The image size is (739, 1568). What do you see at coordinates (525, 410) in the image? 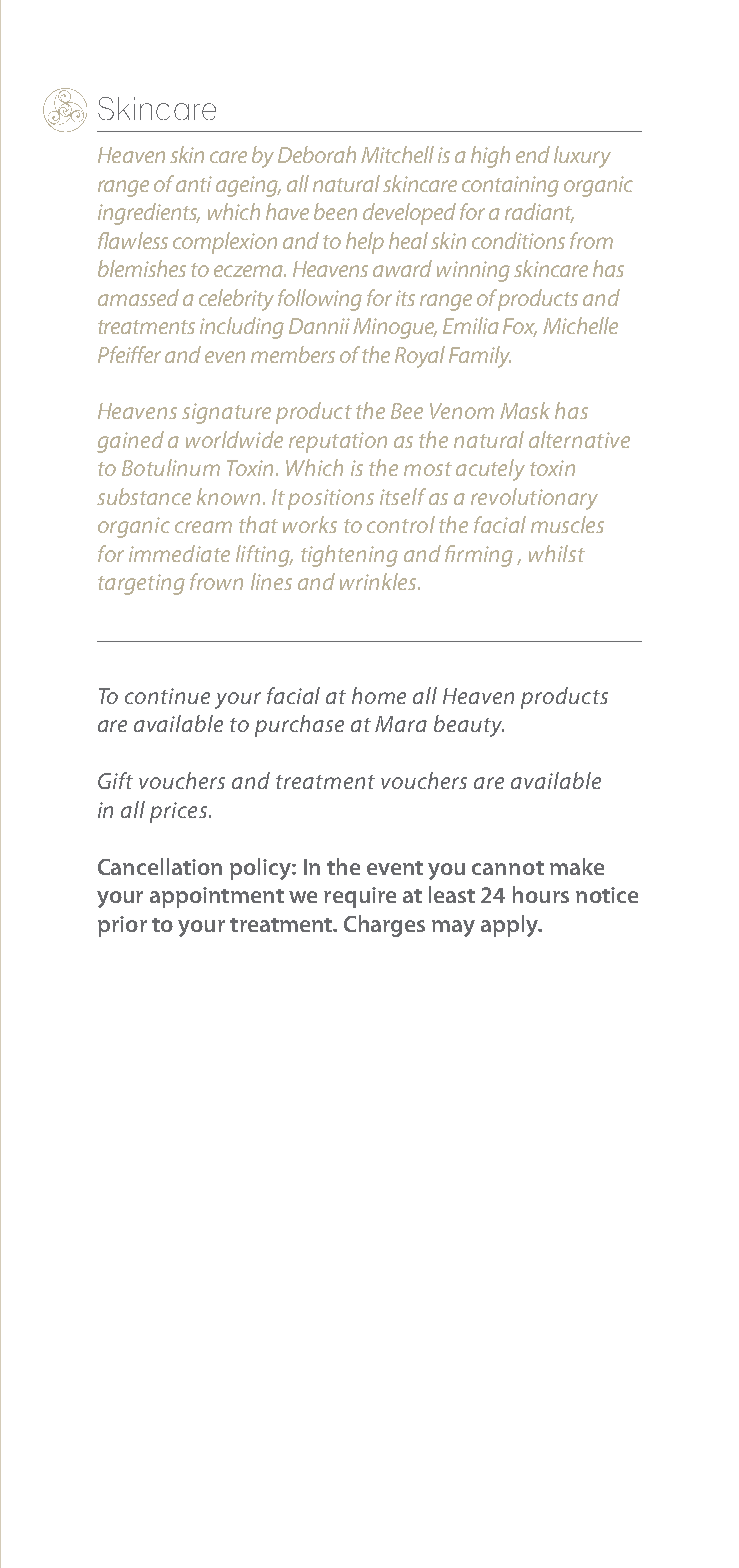
I see `Mask` at bounding box center [525, 410].
